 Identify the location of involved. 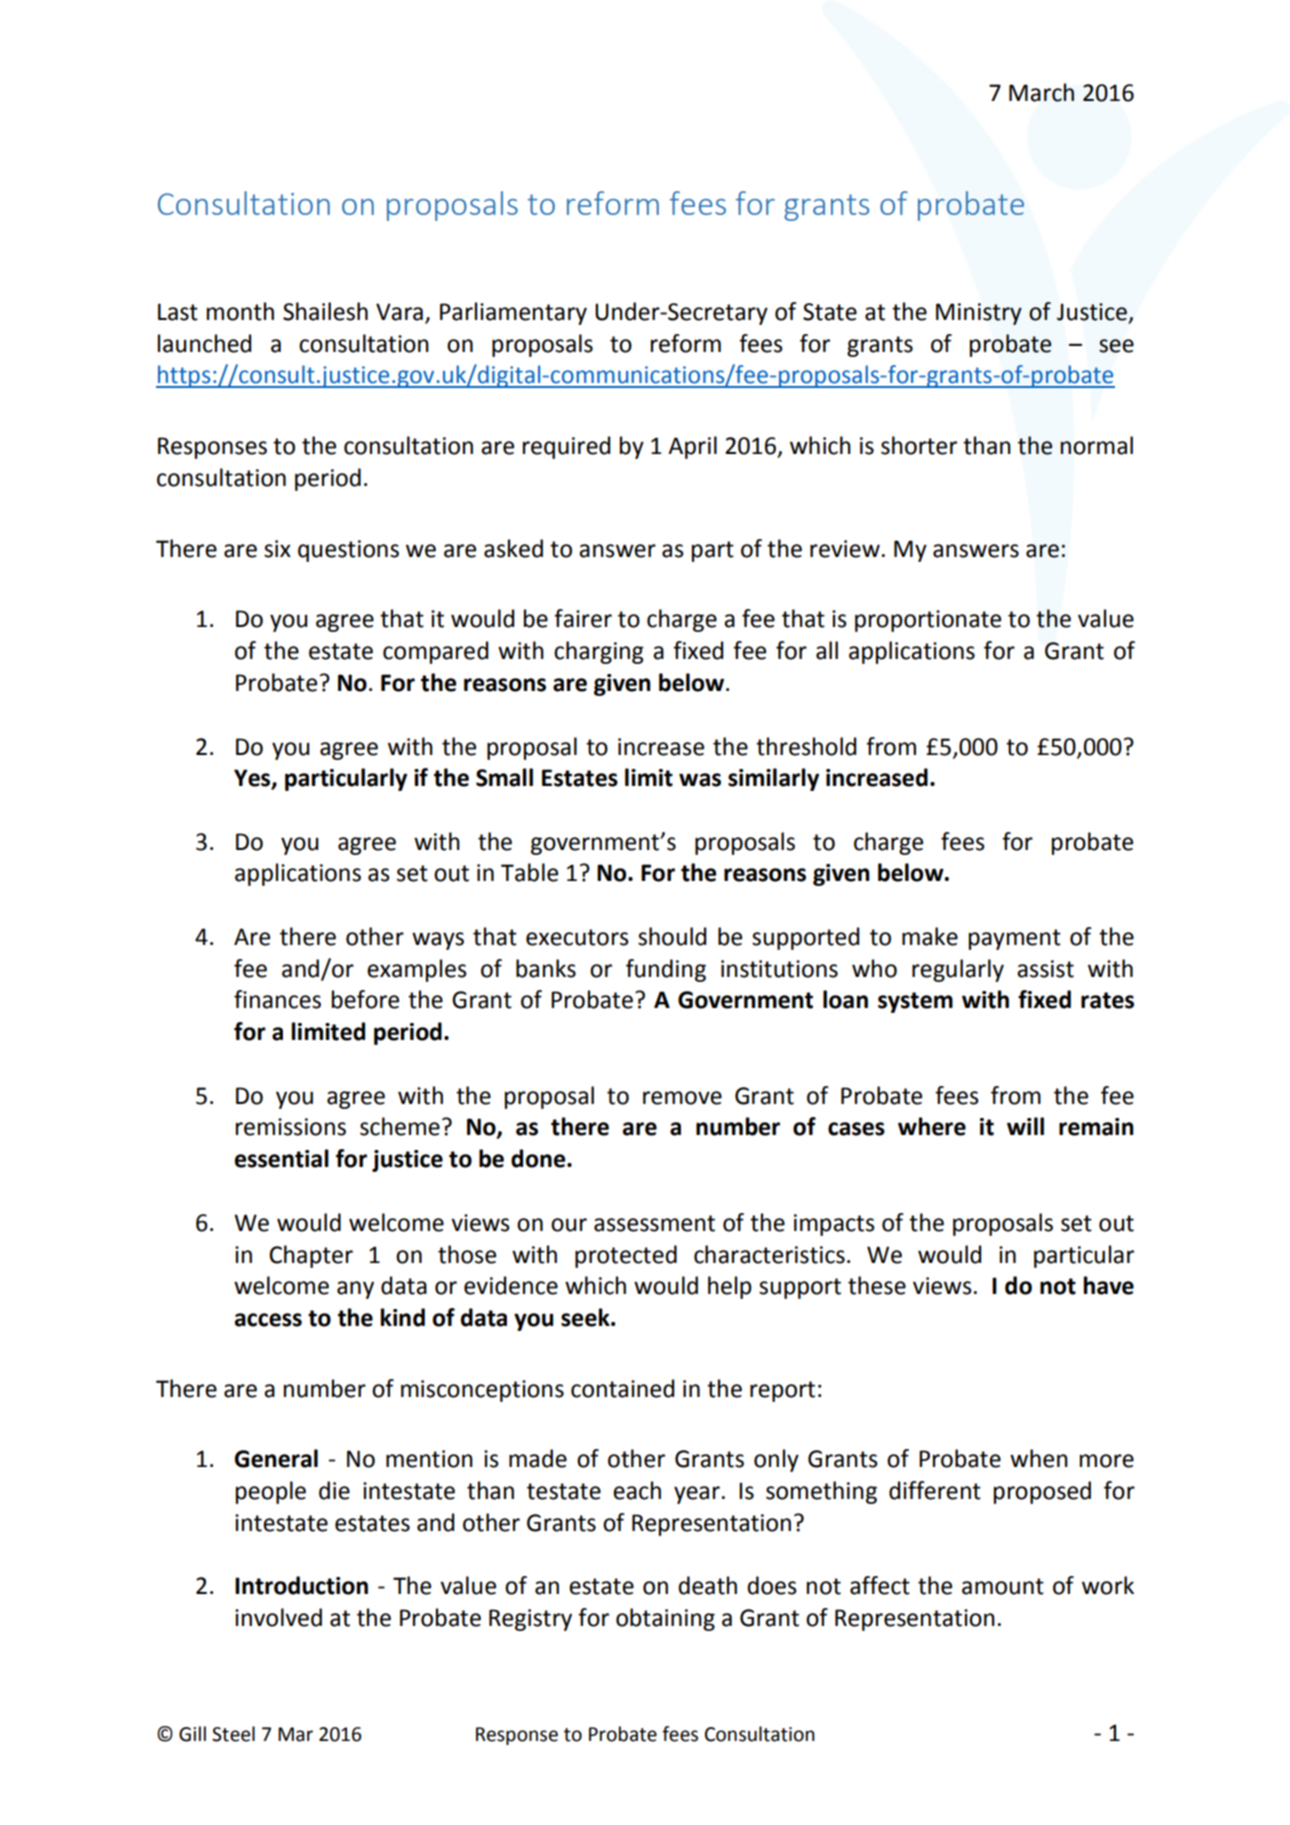
(278, 1617).
